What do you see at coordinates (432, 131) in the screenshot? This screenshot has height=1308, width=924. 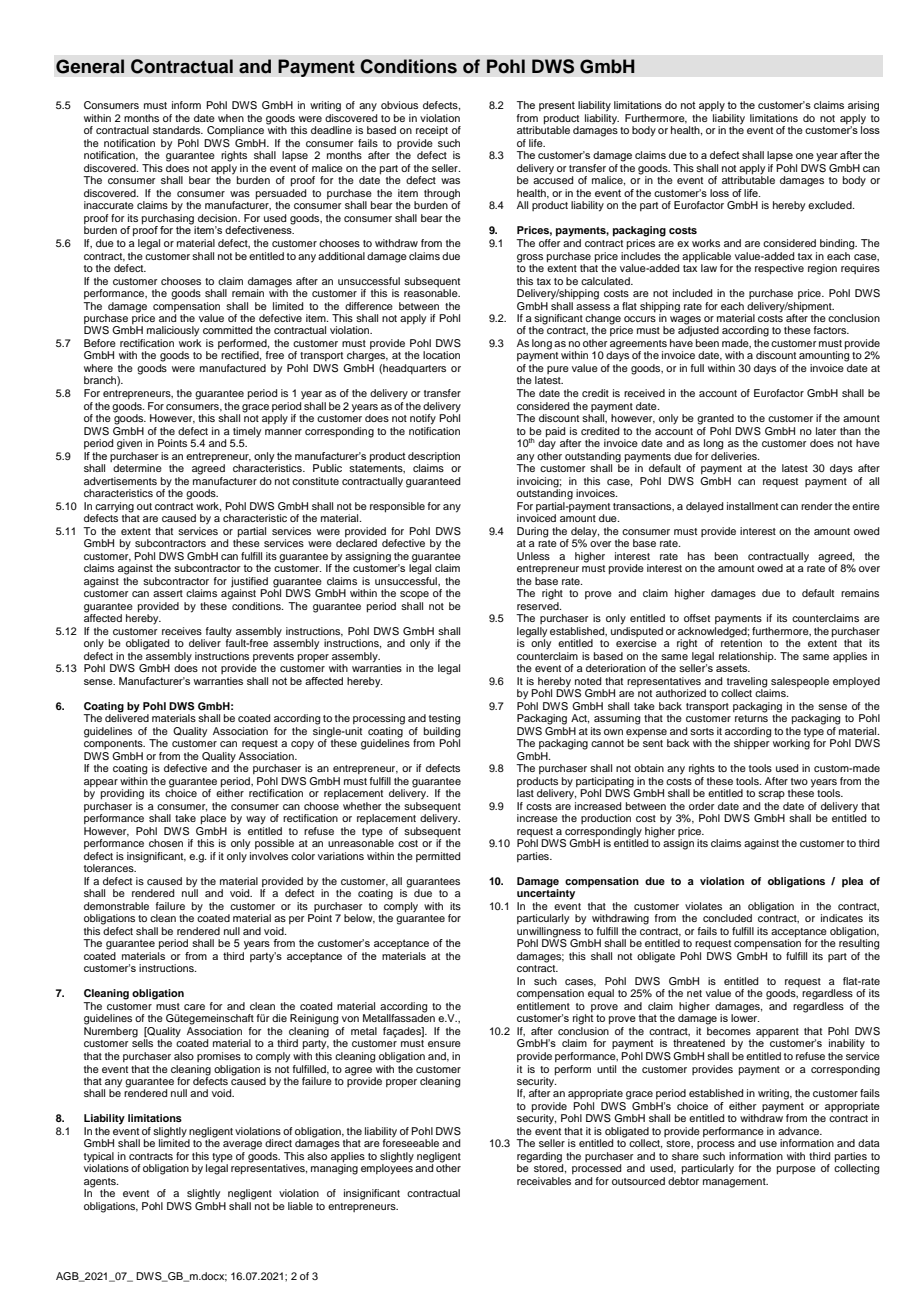 I see `receipt` at bounding box center [432, 131].
